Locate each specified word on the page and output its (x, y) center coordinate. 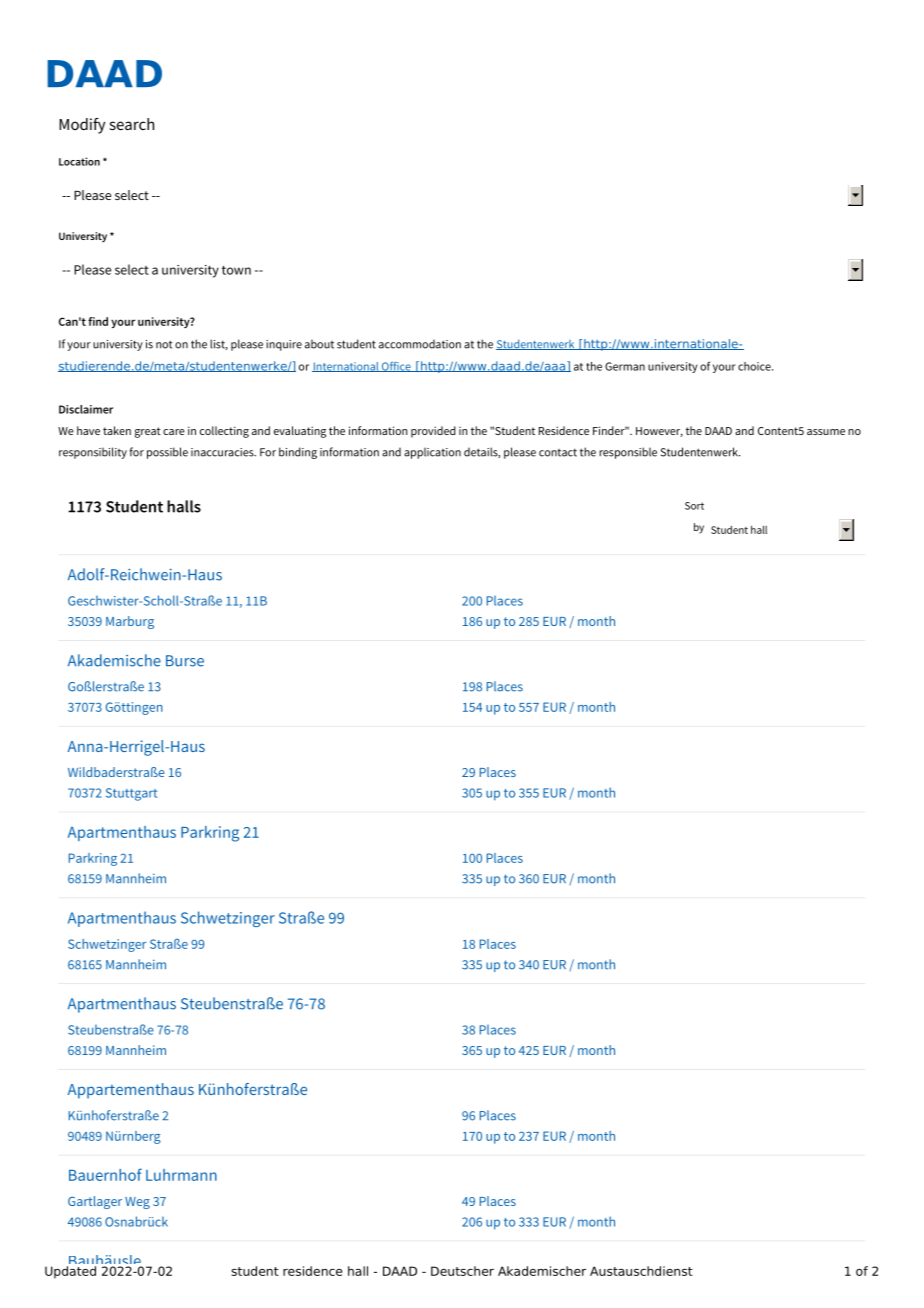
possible (167, 453)
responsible (628, 453)
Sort (694, 506)
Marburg (130, 622)
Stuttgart (131, 794)
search (132, 124)
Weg (137, 1203)
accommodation (420, 344)
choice (755, 366)
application (432, 453)
